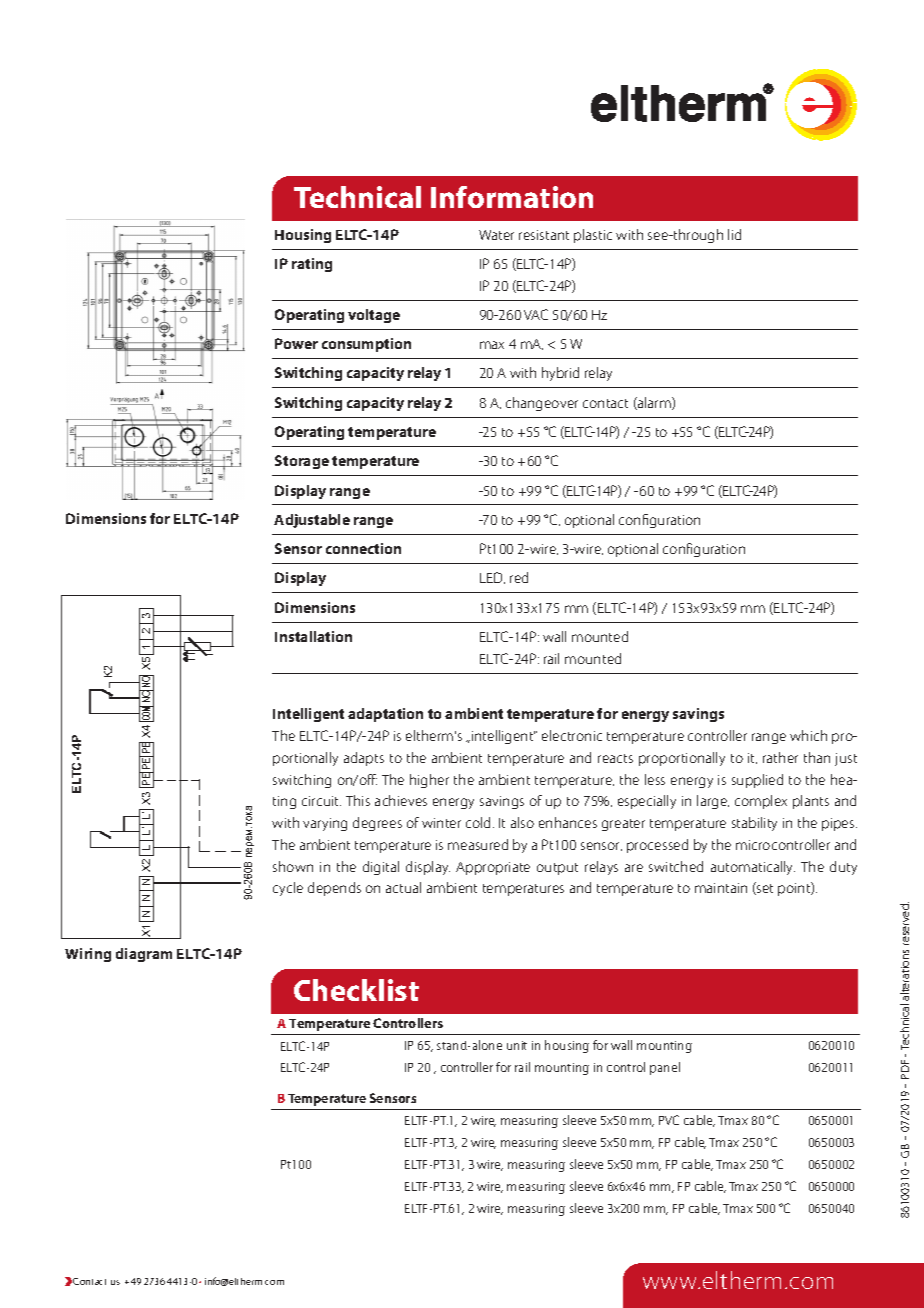 This document has height=1308, width=924. What do you see at coordinates (296, 343) in the document?
I see `Power` at bounding box center [296, 343].
